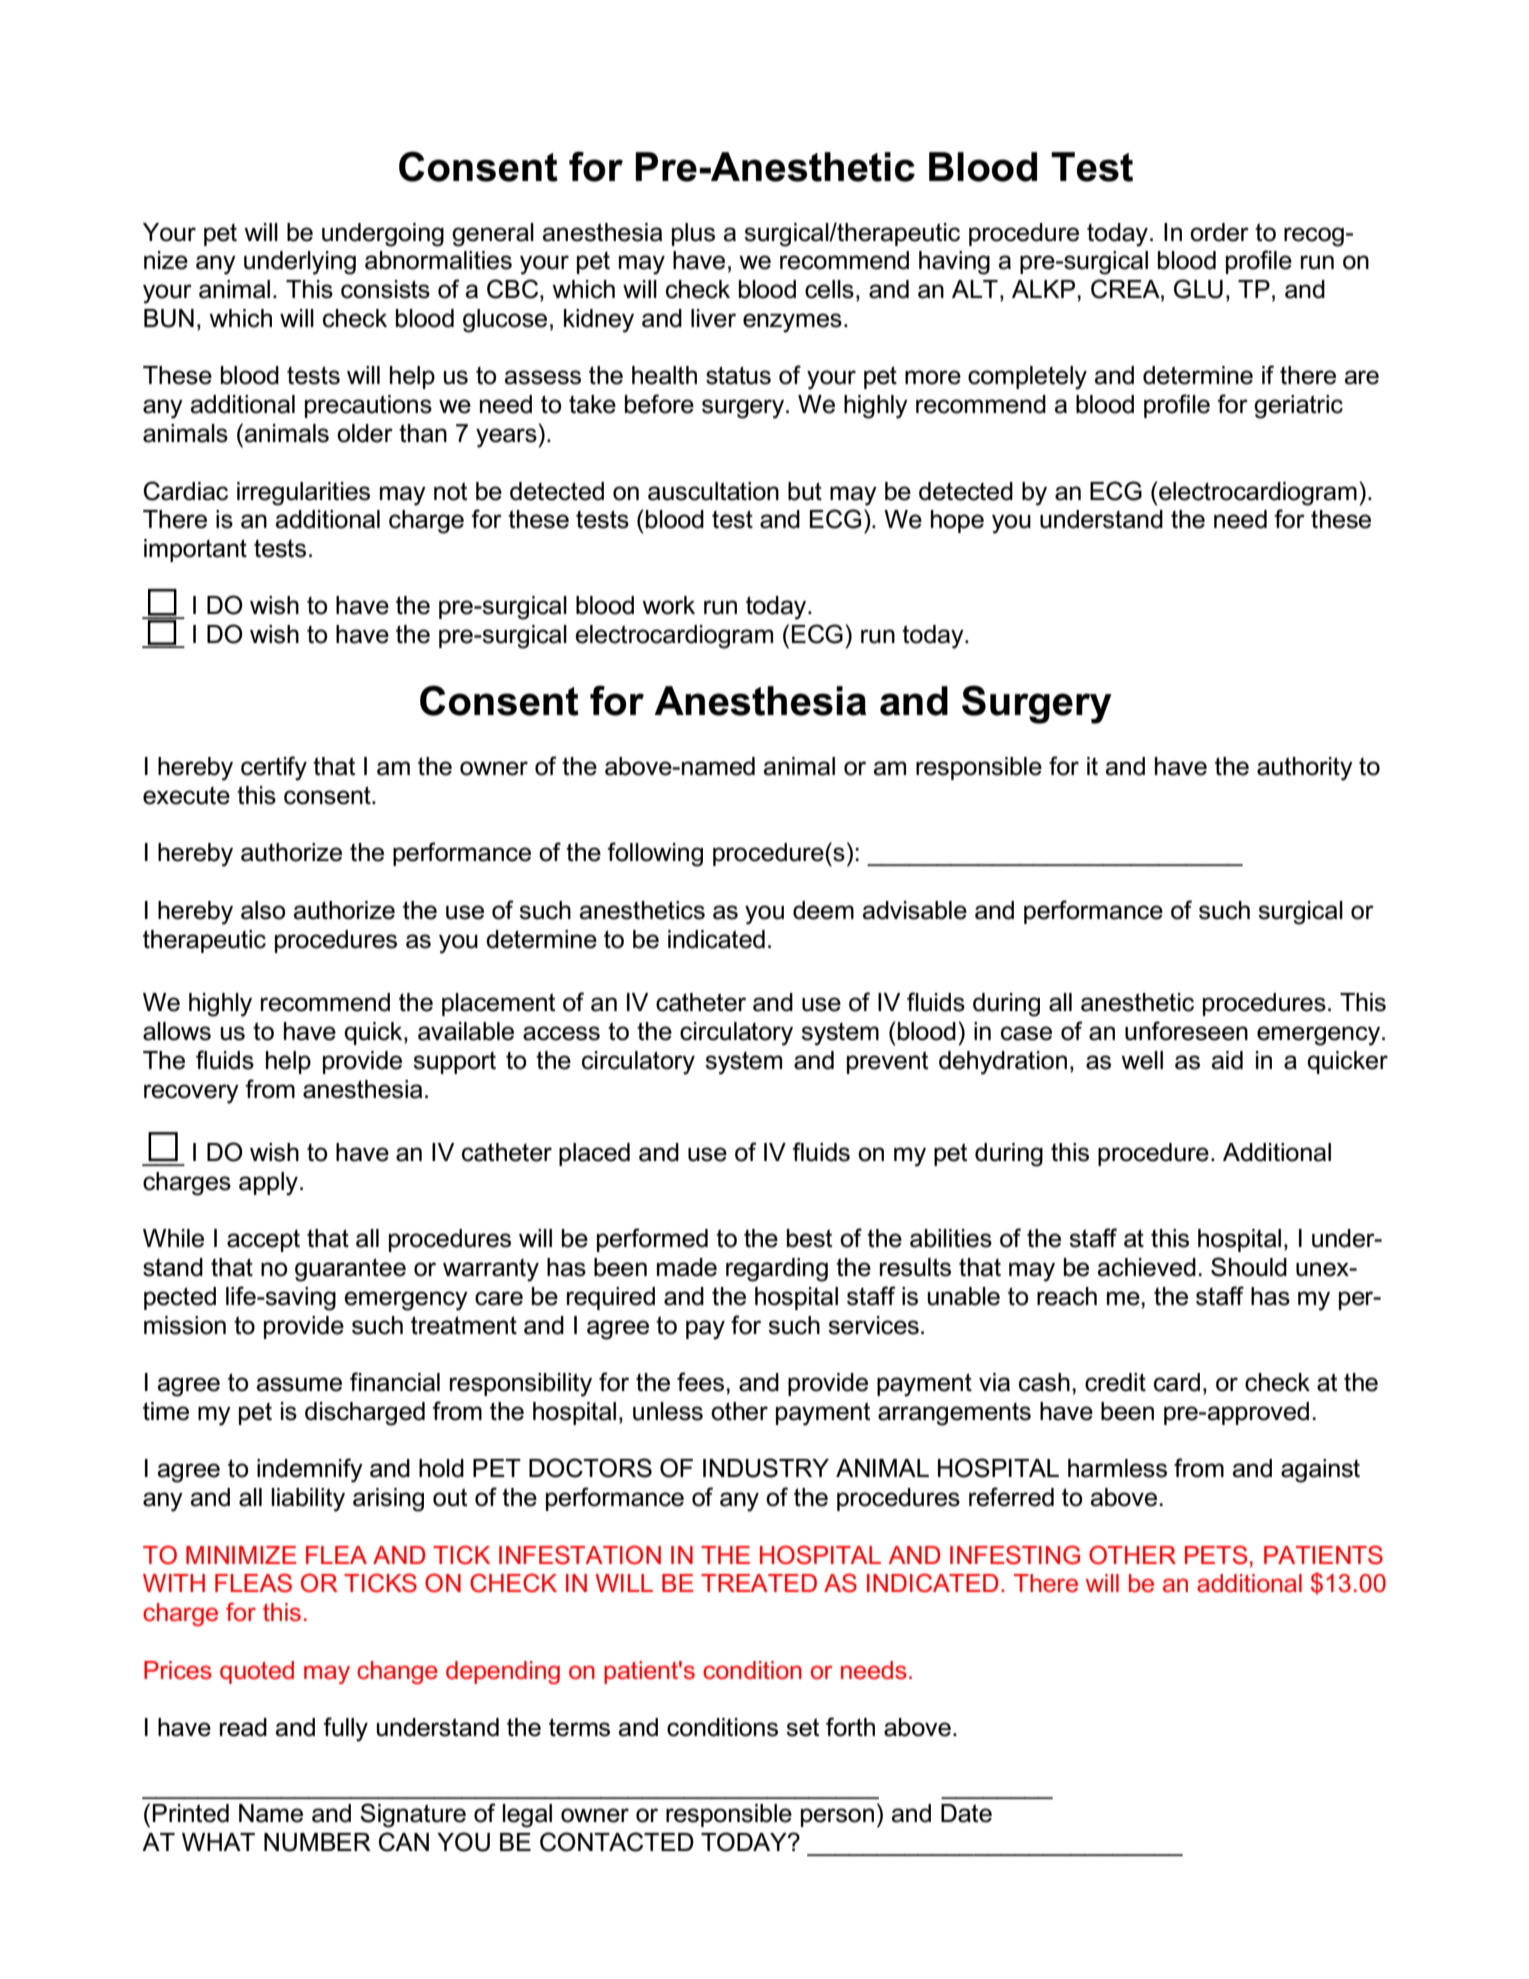  I want to click on fees, so click(700, 1382).
